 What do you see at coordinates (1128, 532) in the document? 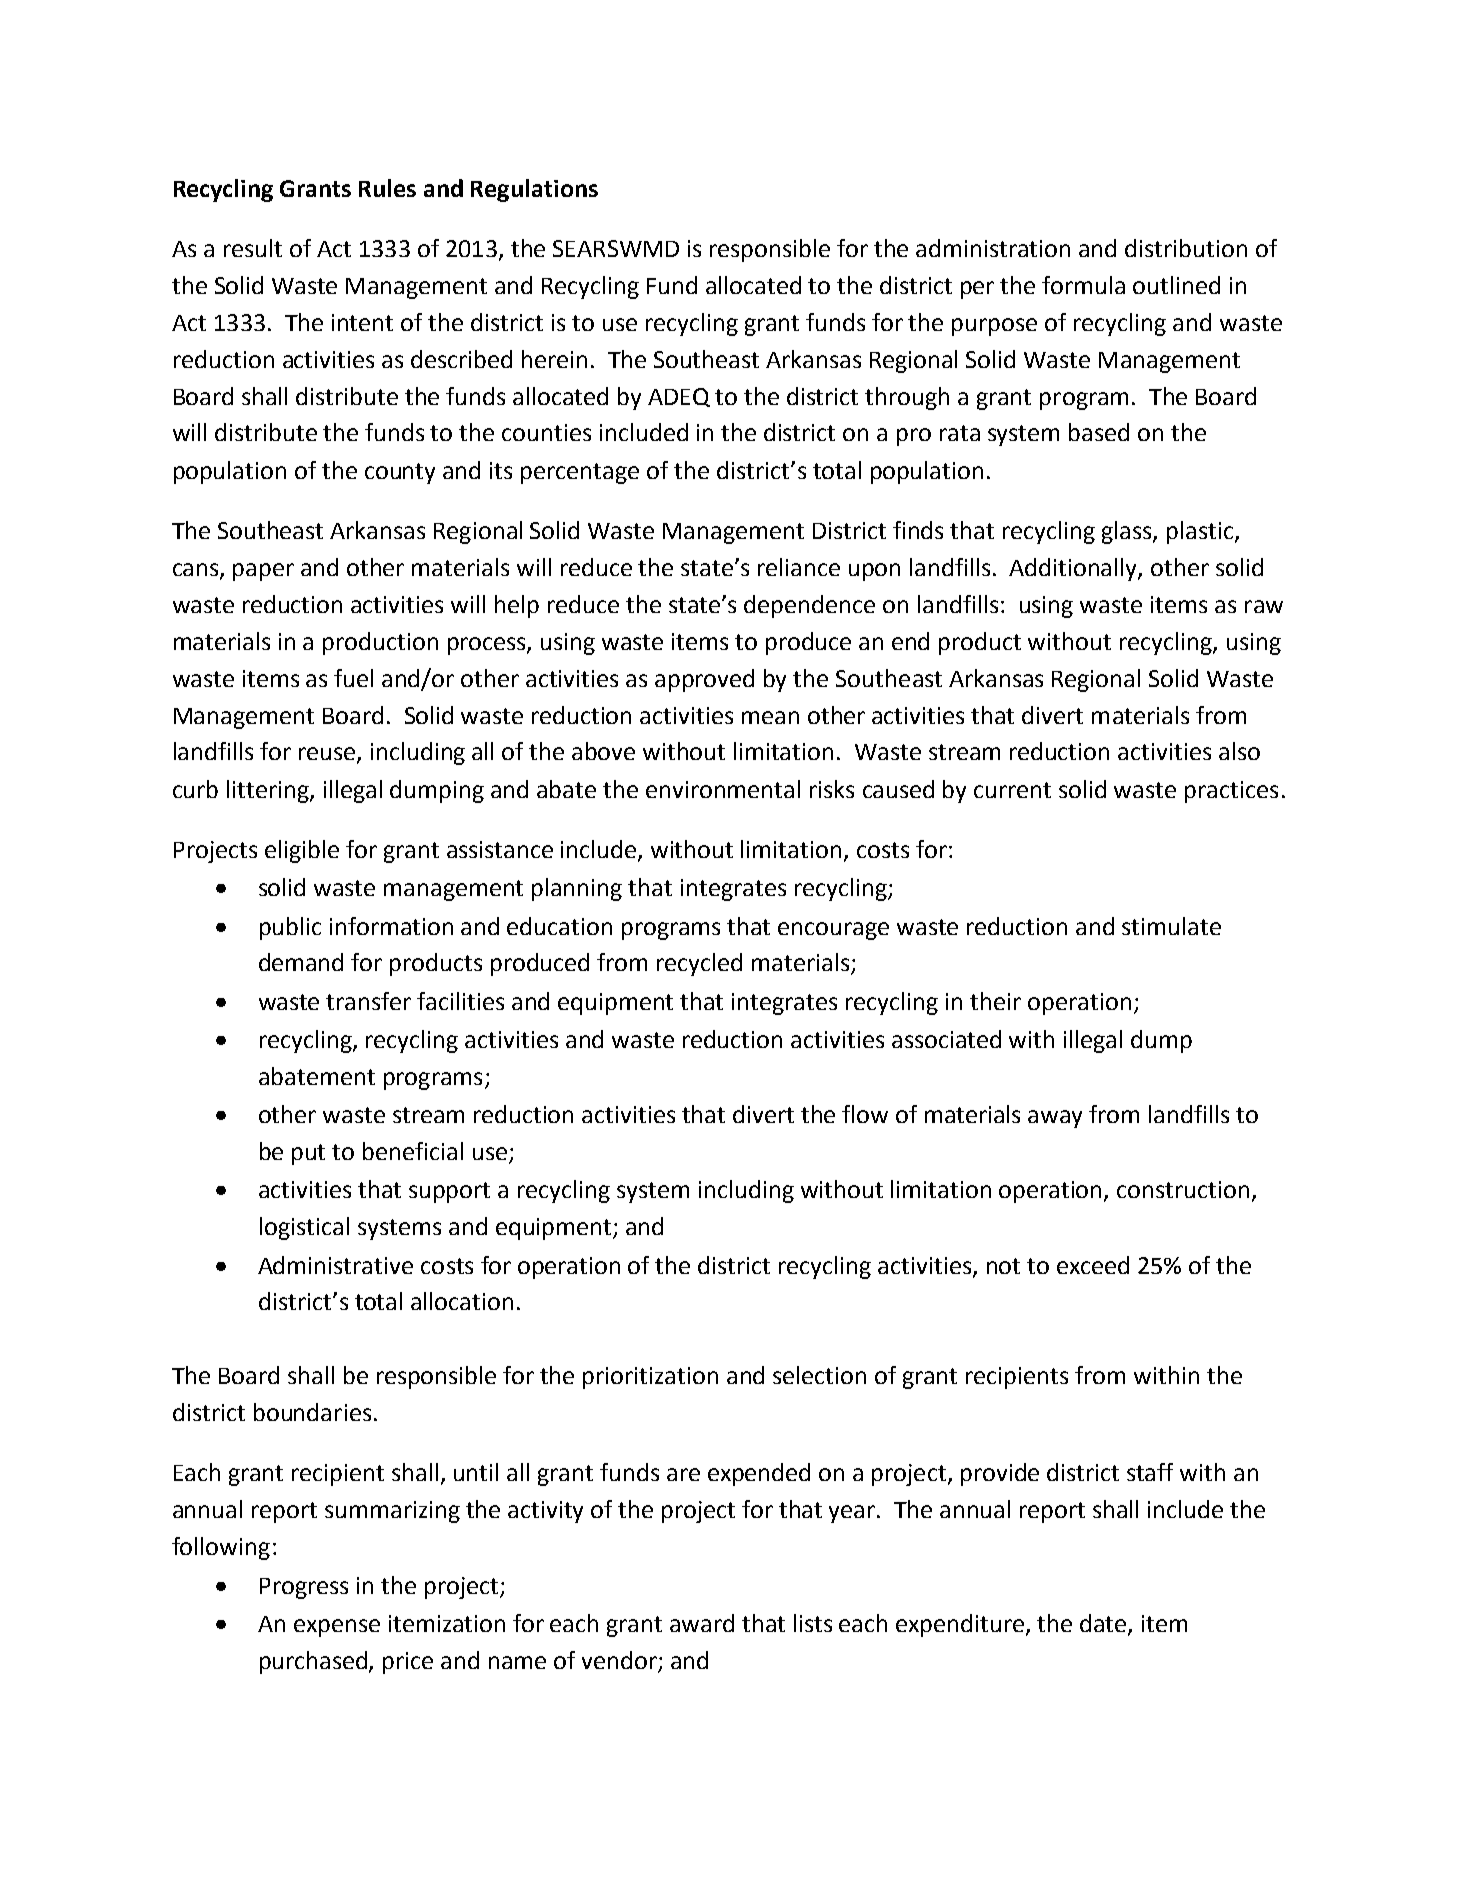
I see `glass` at bounding box center [1128, 532].
